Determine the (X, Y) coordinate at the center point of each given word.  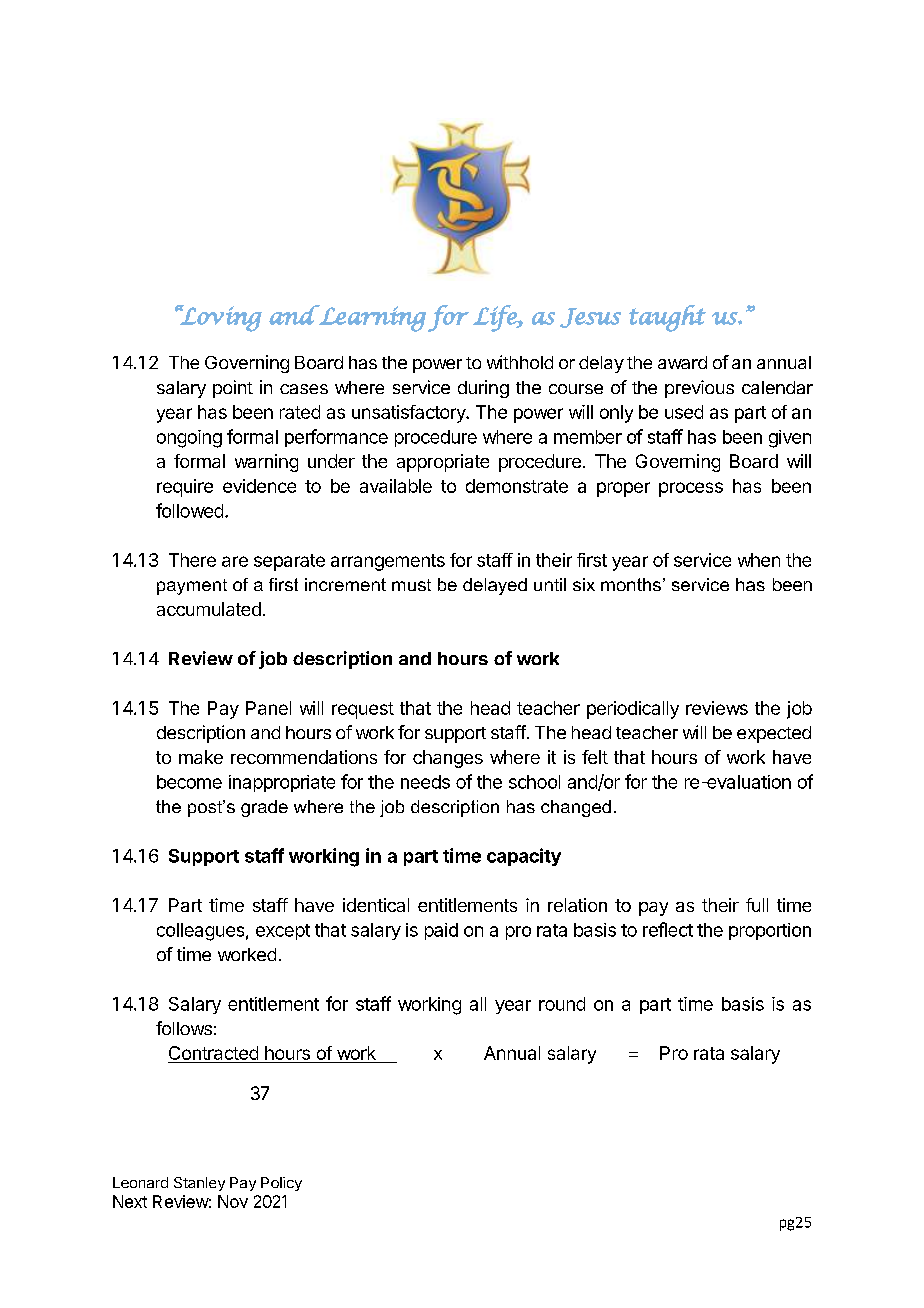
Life (496, 318)
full (757, 905)
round (562, 1004)
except (283, 932)
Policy (281, 1184)
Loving (220, 318)
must (411, 585)
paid (441, 931)
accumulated (209, 609)
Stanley (199, 1184)
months (631, 584)
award (682, 362)
